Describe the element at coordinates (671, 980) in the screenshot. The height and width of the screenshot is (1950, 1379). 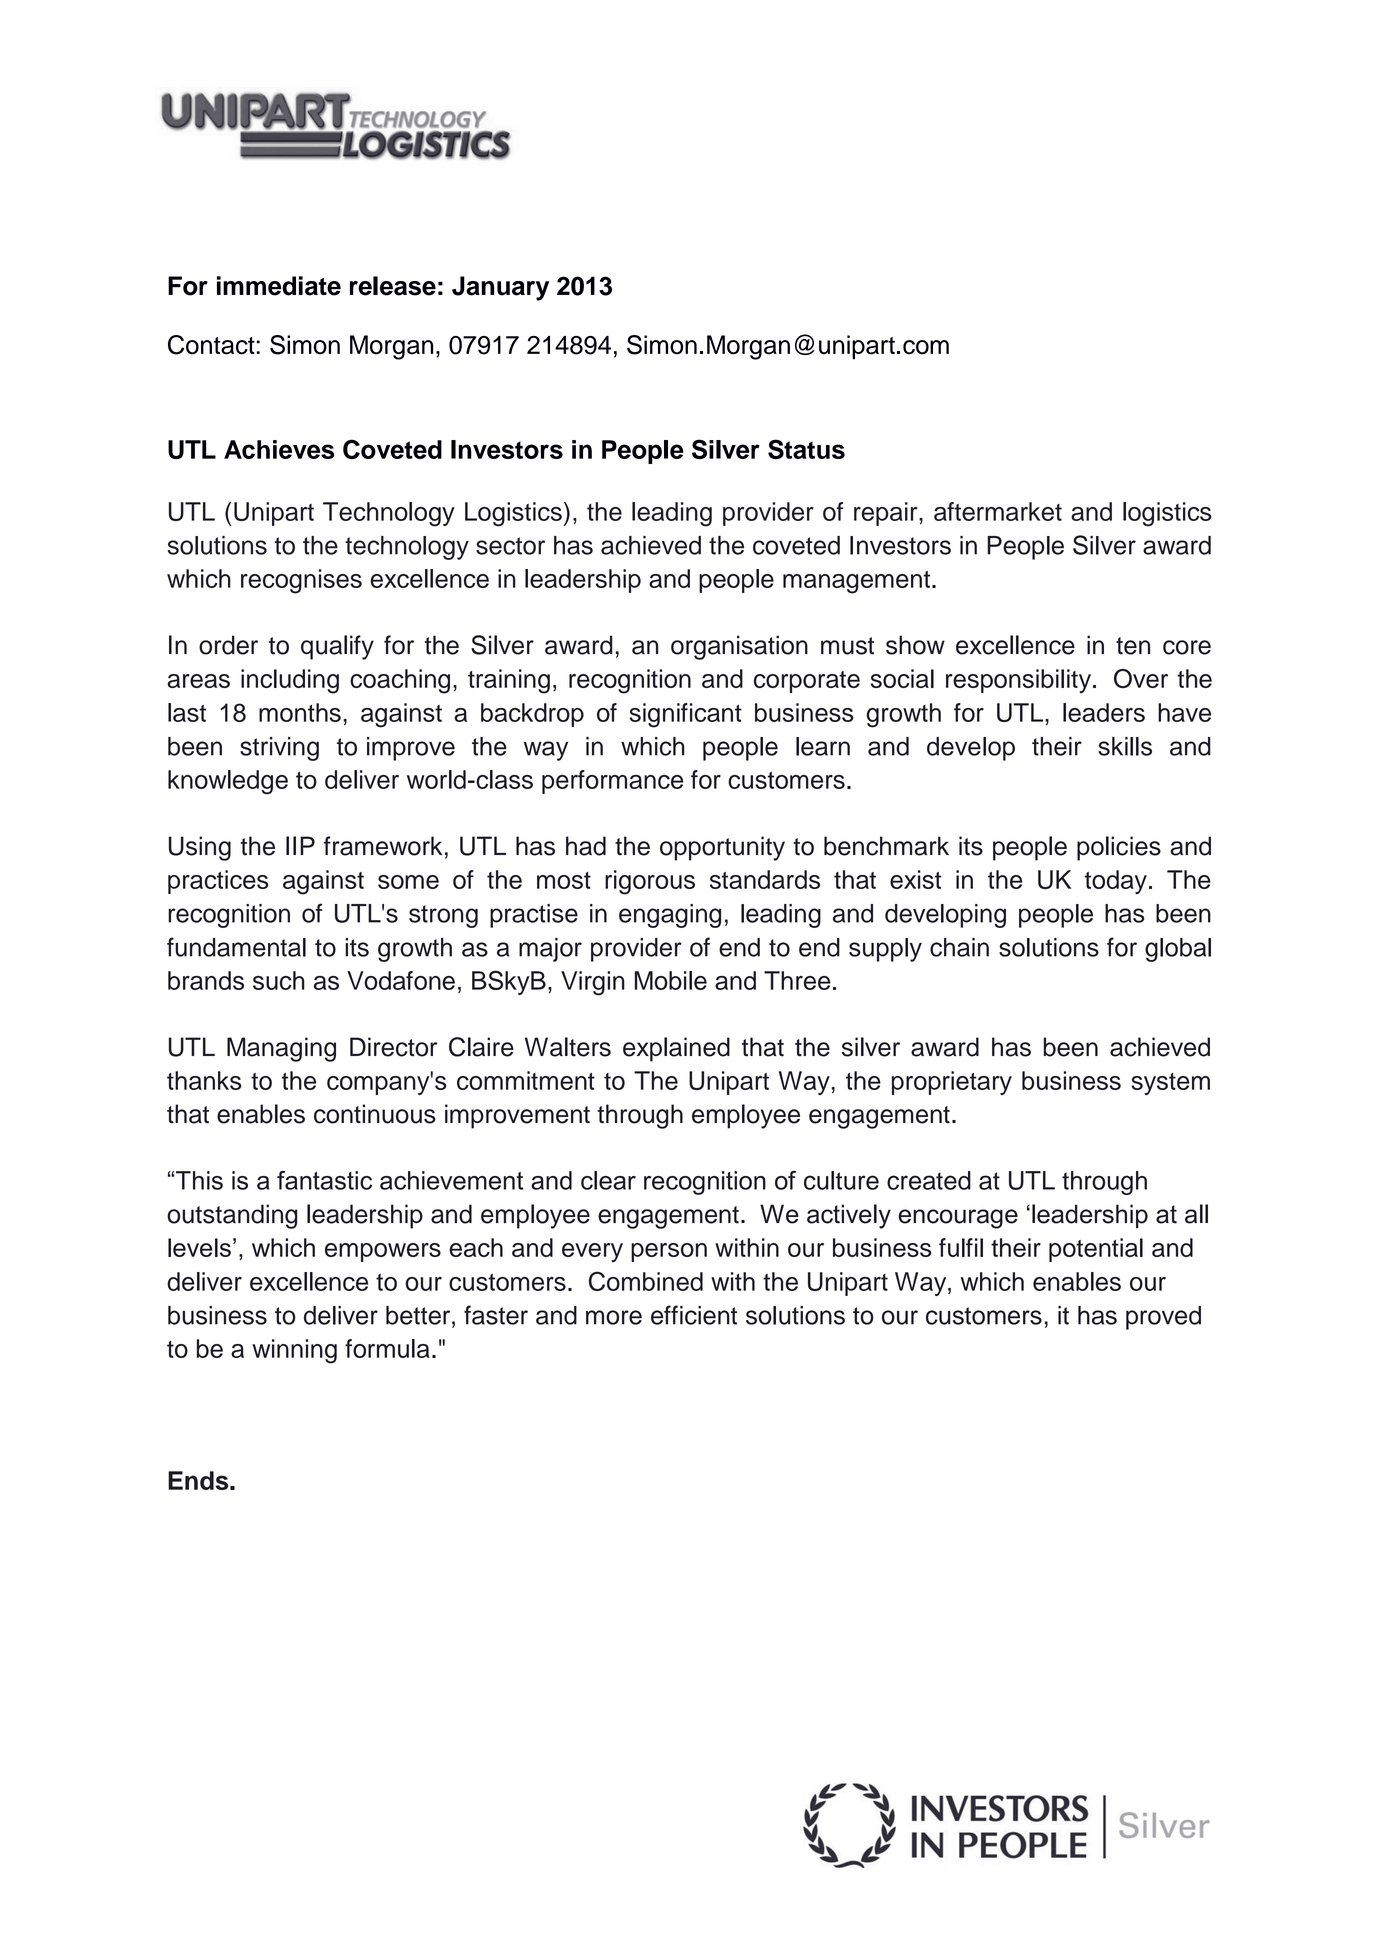
I see `Mobile` at that location.
